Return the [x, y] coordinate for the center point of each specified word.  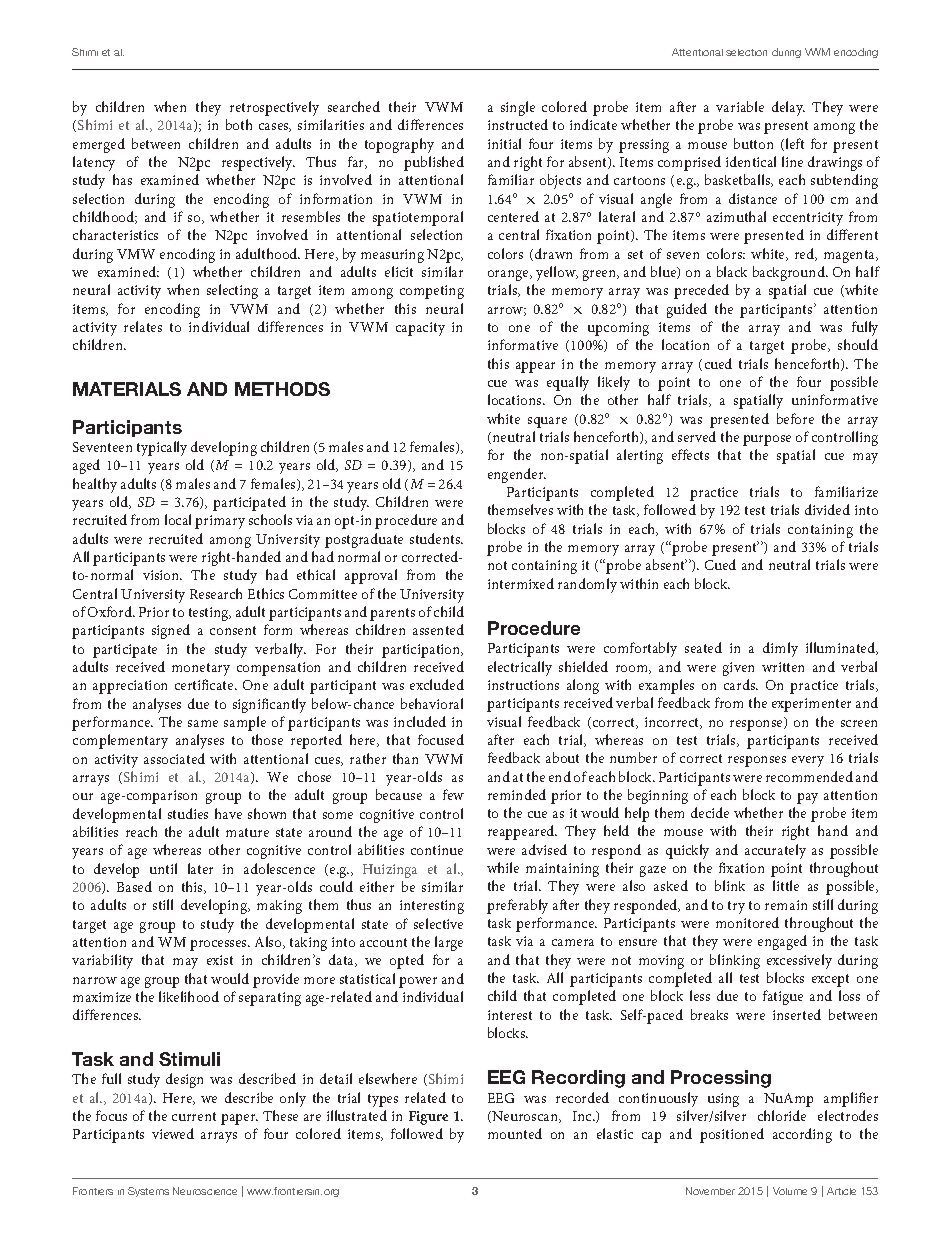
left [793, 144]
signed [171, 631]
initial [504, 143]
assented [438, 629]
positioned [732, 1135]
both [239, 124]
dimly [780, 649]
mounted [515, 1133]
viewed [173, 1133]
